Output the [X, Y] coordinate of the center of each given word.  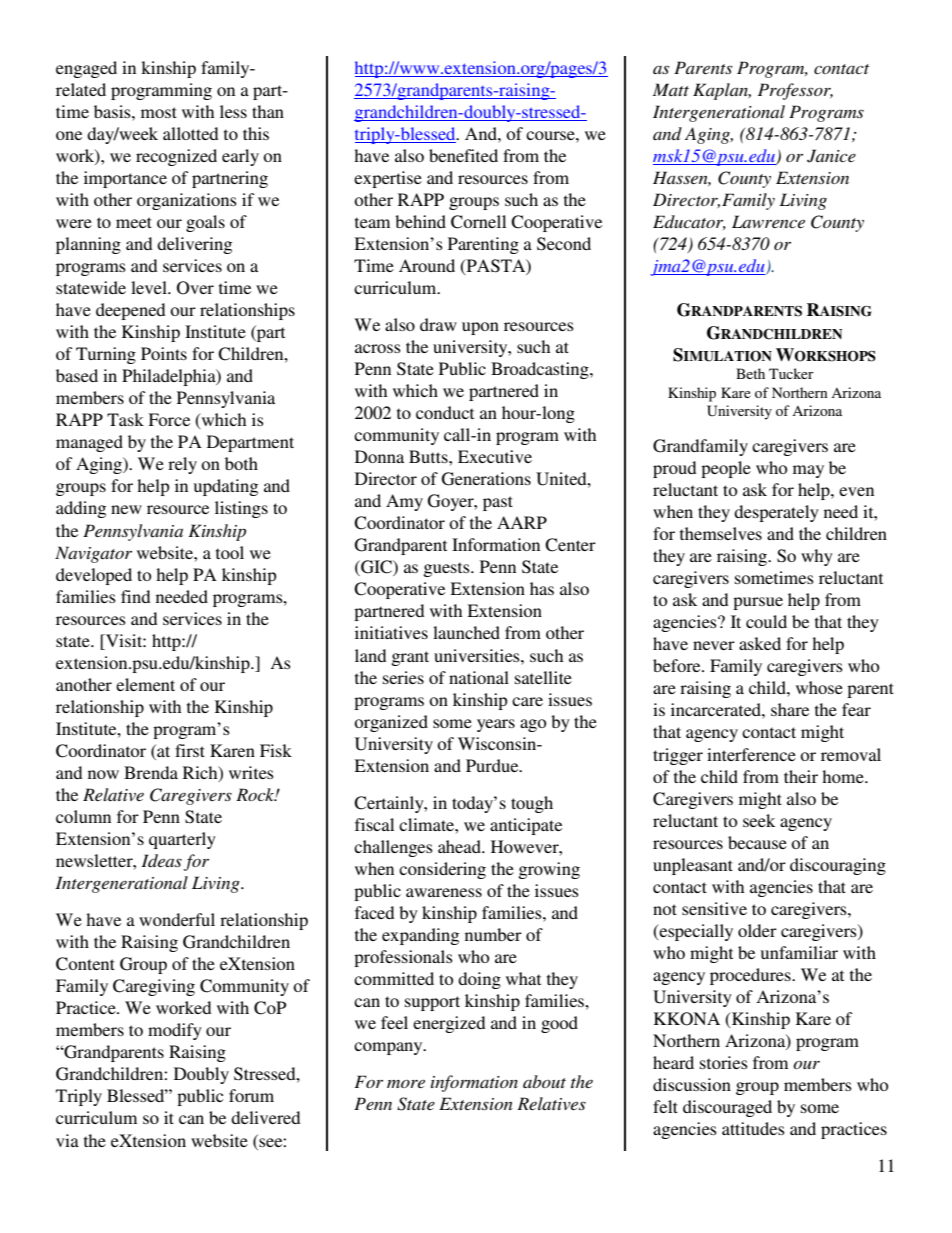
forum [251, 1095]
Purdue [493, 765]
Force [169, 419]
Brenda [151, 772]
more [406, 1083]
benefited [463, 155]
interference [751, 754]
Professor [795, 91]
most [159, 112]
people [726, 469]
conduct [445, 412]
